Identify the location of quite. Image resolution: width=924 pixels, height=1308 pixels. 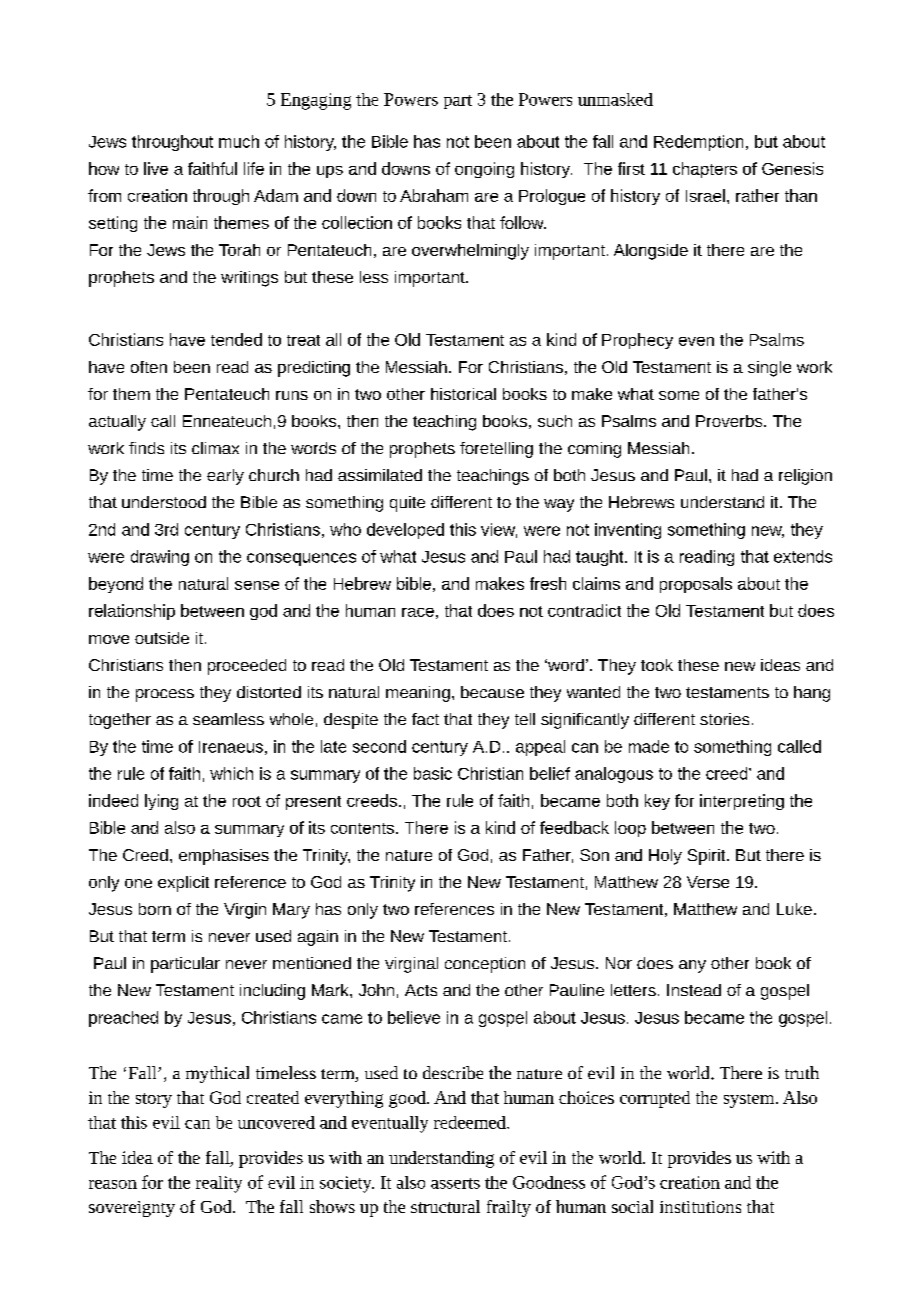
(407, 504).
